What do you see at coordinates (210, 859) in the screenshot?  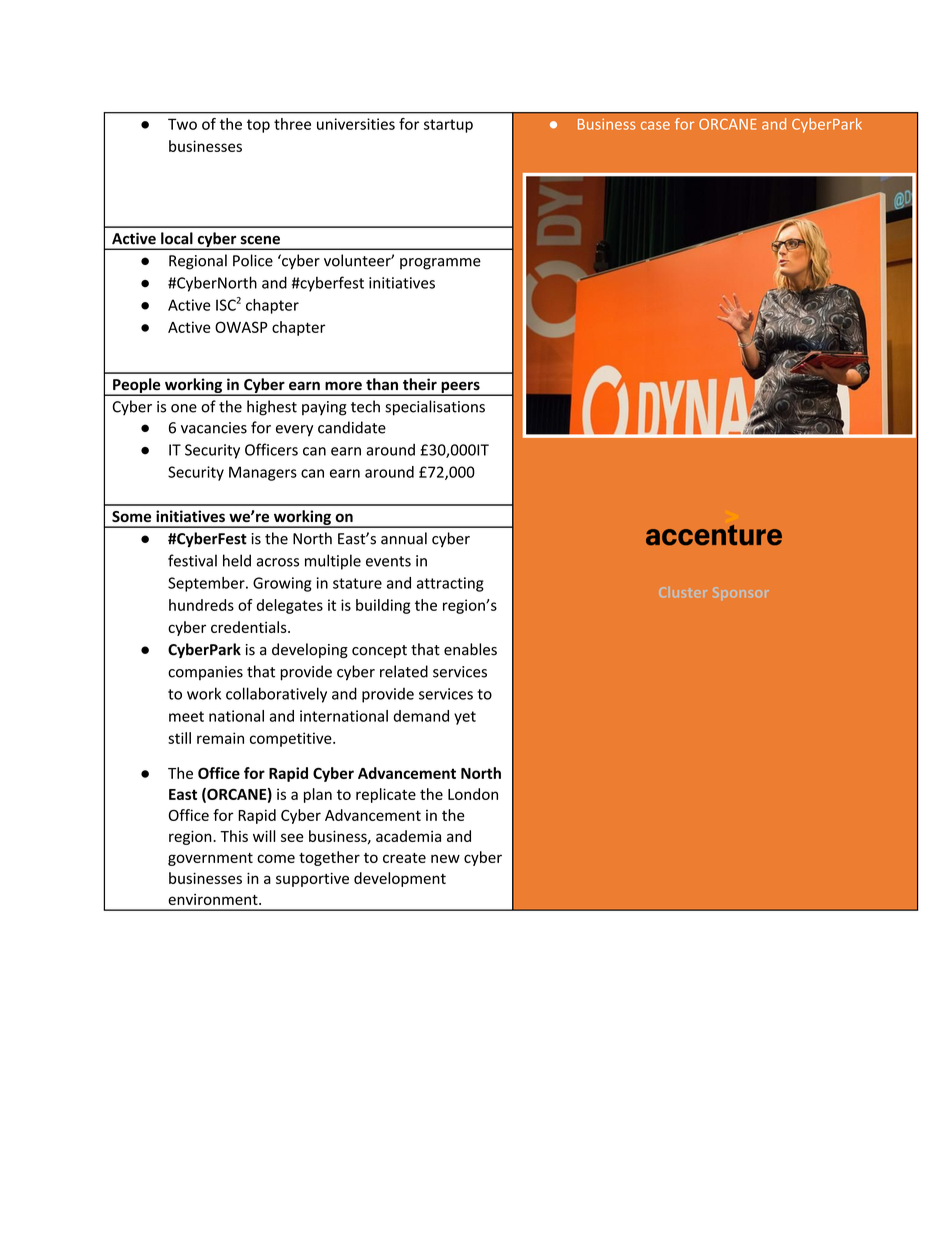 I see `government` at bounding box center [210, 859].
